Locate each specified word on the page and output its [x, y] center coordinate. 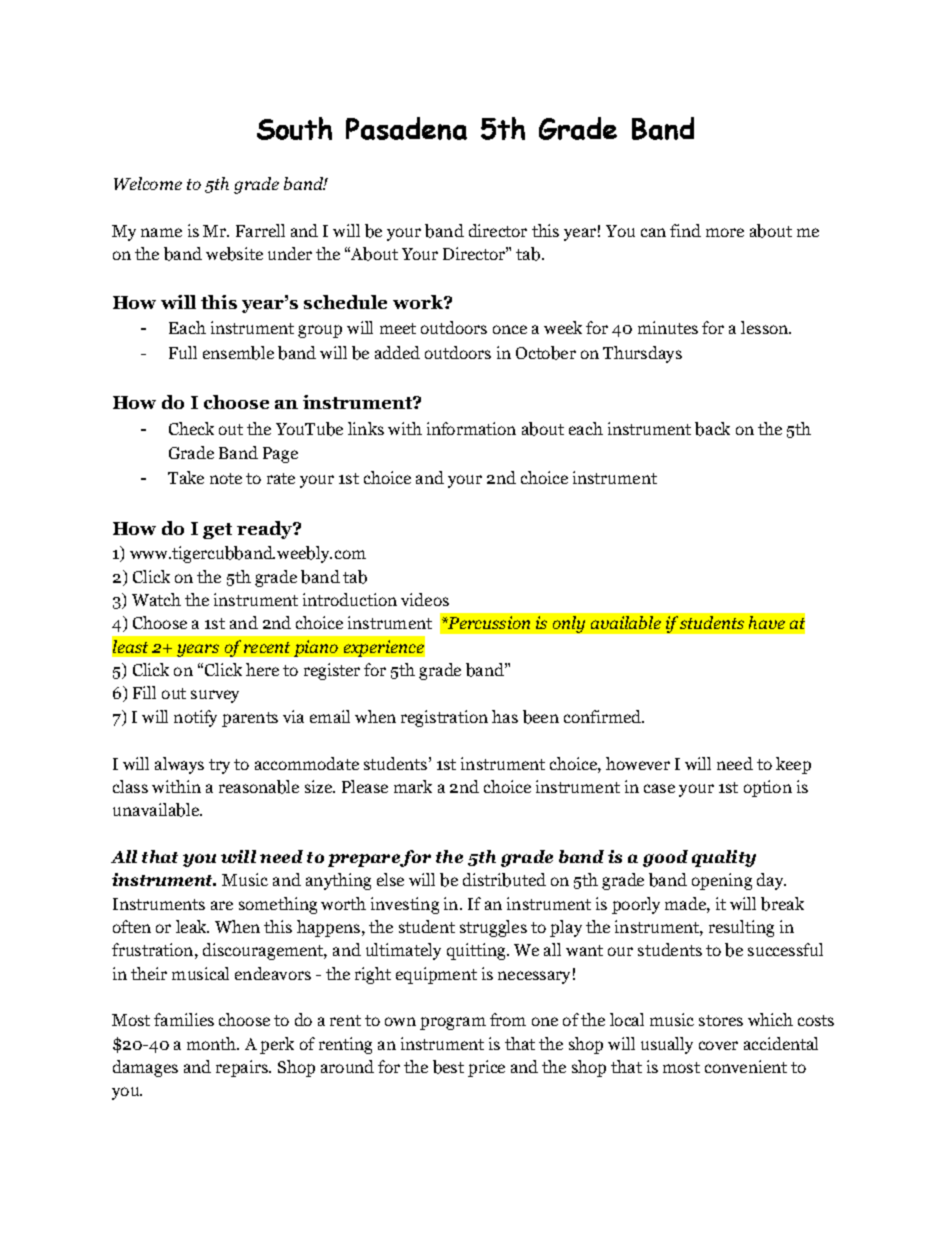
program [453, 1023]
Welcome [148, 183]
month [212, 1043]
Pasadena [406, 128]
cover [718, 1045]
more [725, 232]
